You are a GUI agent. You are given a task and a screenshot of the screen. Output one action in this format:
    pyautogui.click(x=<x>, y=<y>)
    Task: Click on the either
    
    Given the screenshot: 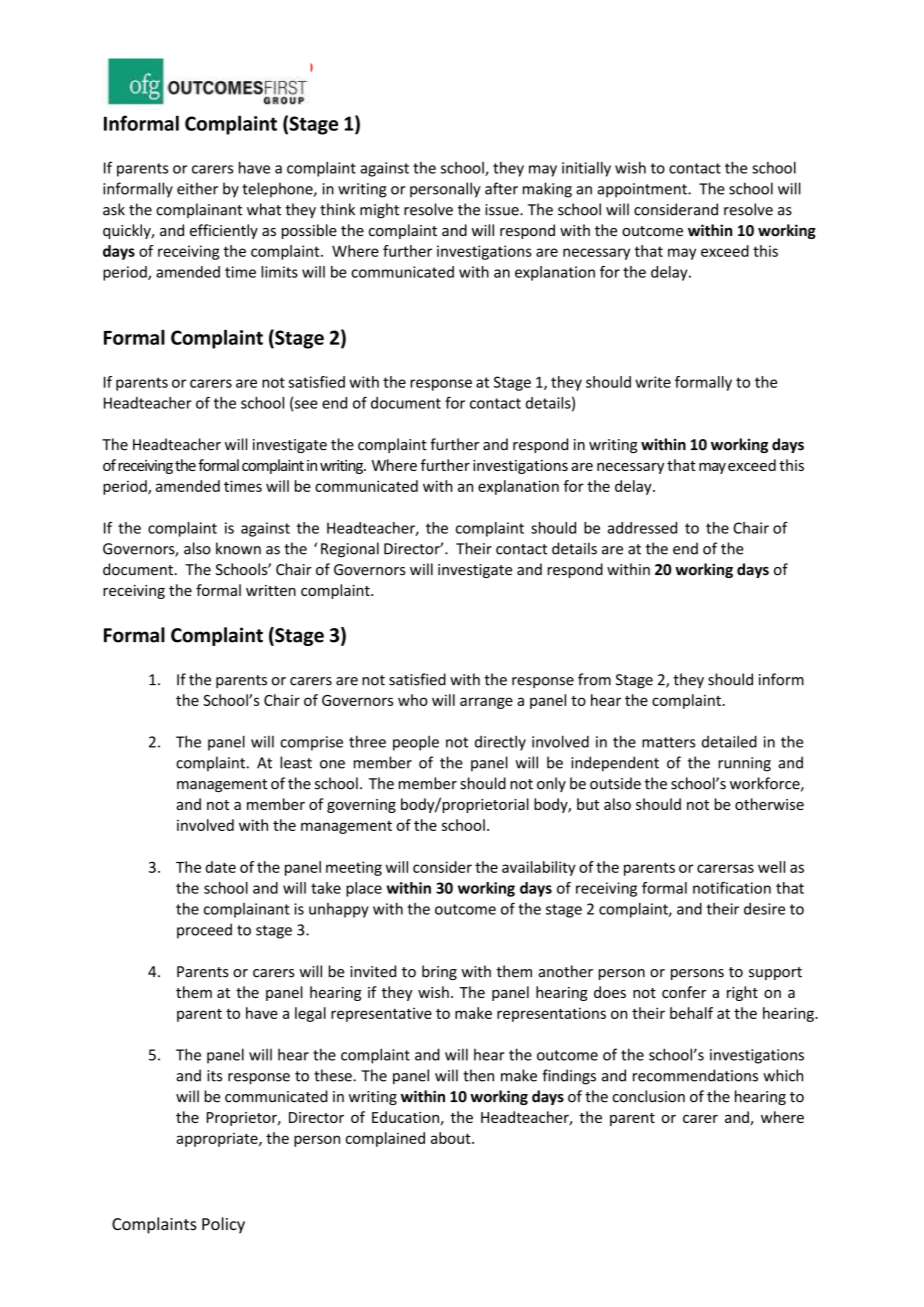 What is the action you would take?
    pyautogui.click(x=197, y=188)
